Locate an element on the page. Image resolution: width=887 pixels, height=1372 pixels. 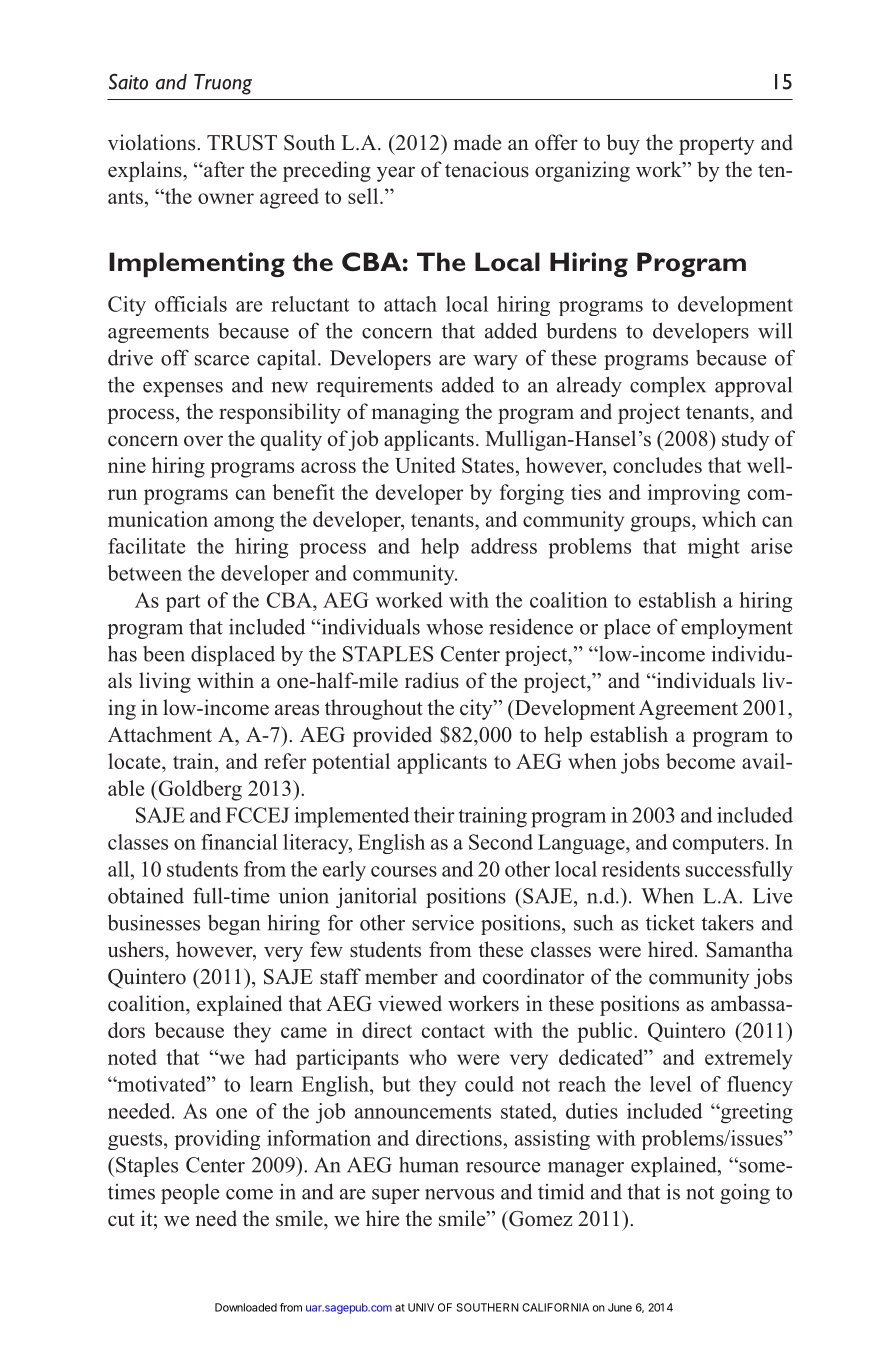
Samantha is located at coordinates (749, 949).
